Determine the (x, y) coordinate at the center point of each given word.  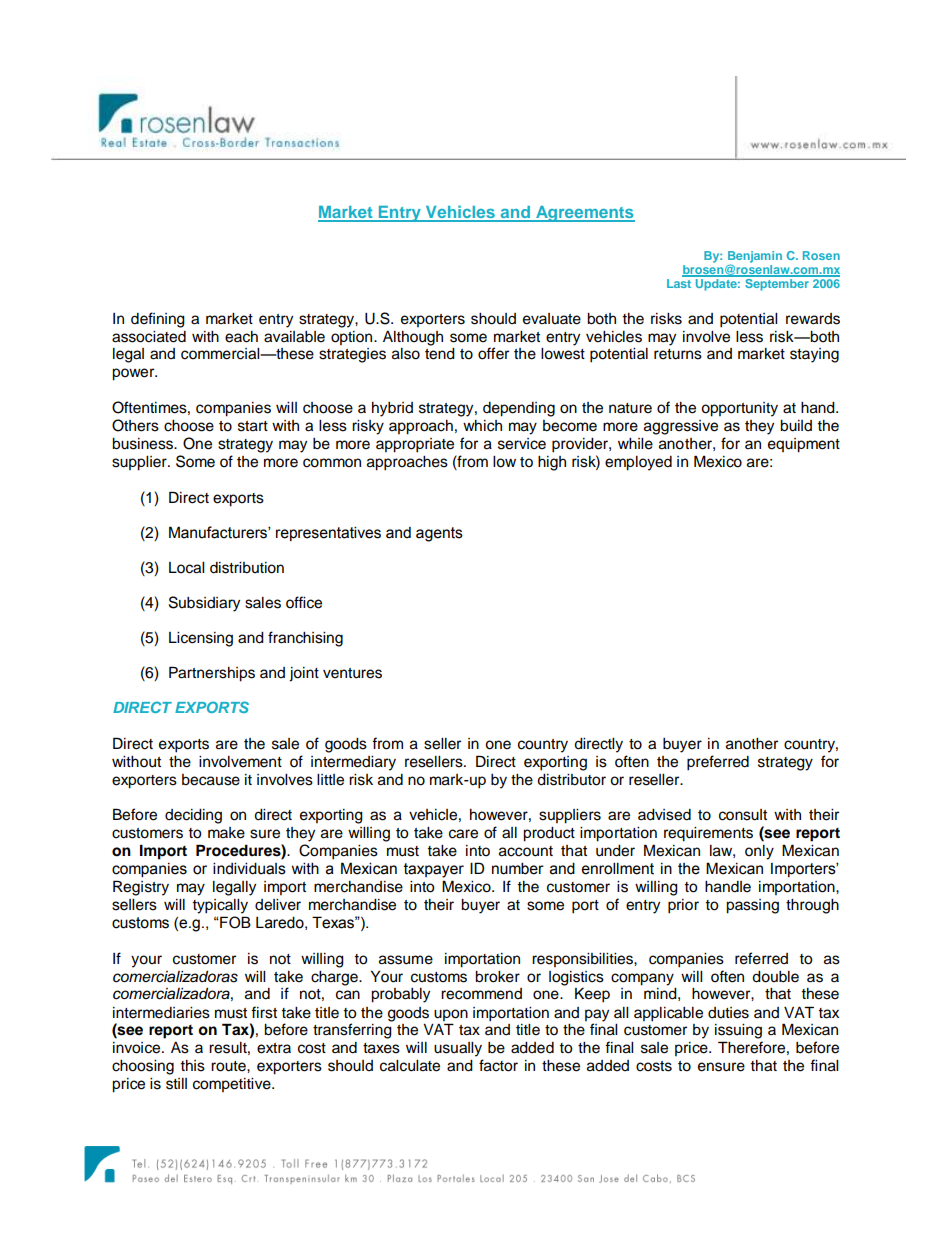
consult (743, 815)
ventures (352, 673)
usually (458, 1049)
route (229, 1066)
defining (158, 320)
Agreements (584, 214)
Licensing (201, 639)
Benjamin (755, 258)
